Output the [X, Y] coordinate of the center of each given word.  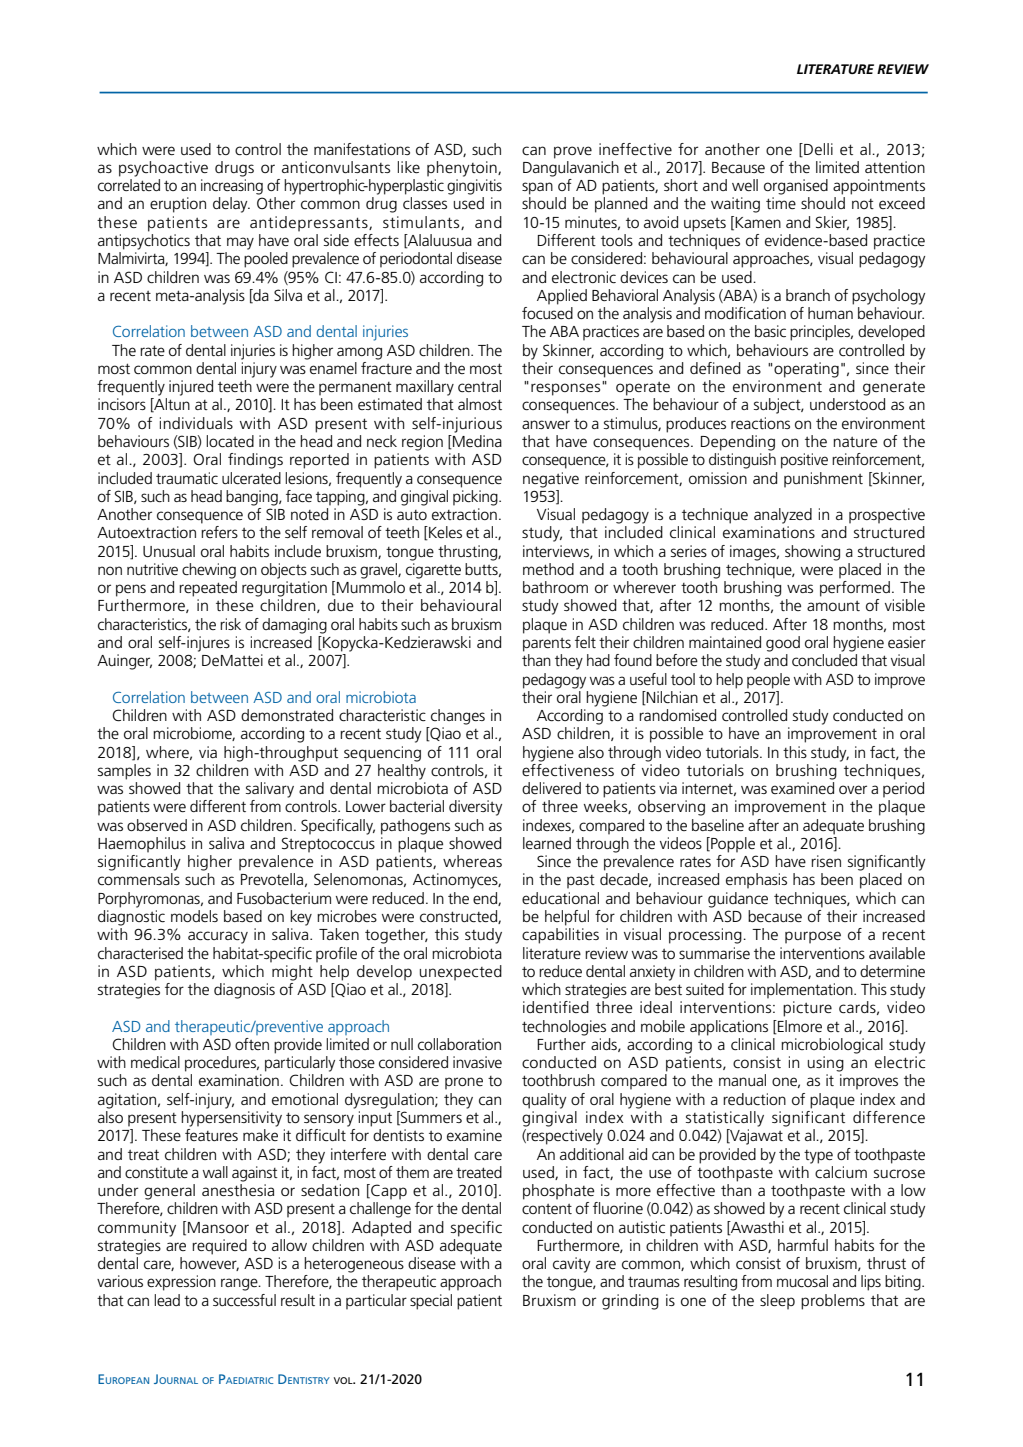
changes [458, 717]
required [219, 1247]
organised [796, 187]
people [768, 681]
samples [124, 772]
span [537, 188]
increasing [232, 187]
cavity [572, 1265]
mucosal [802, 1281]
